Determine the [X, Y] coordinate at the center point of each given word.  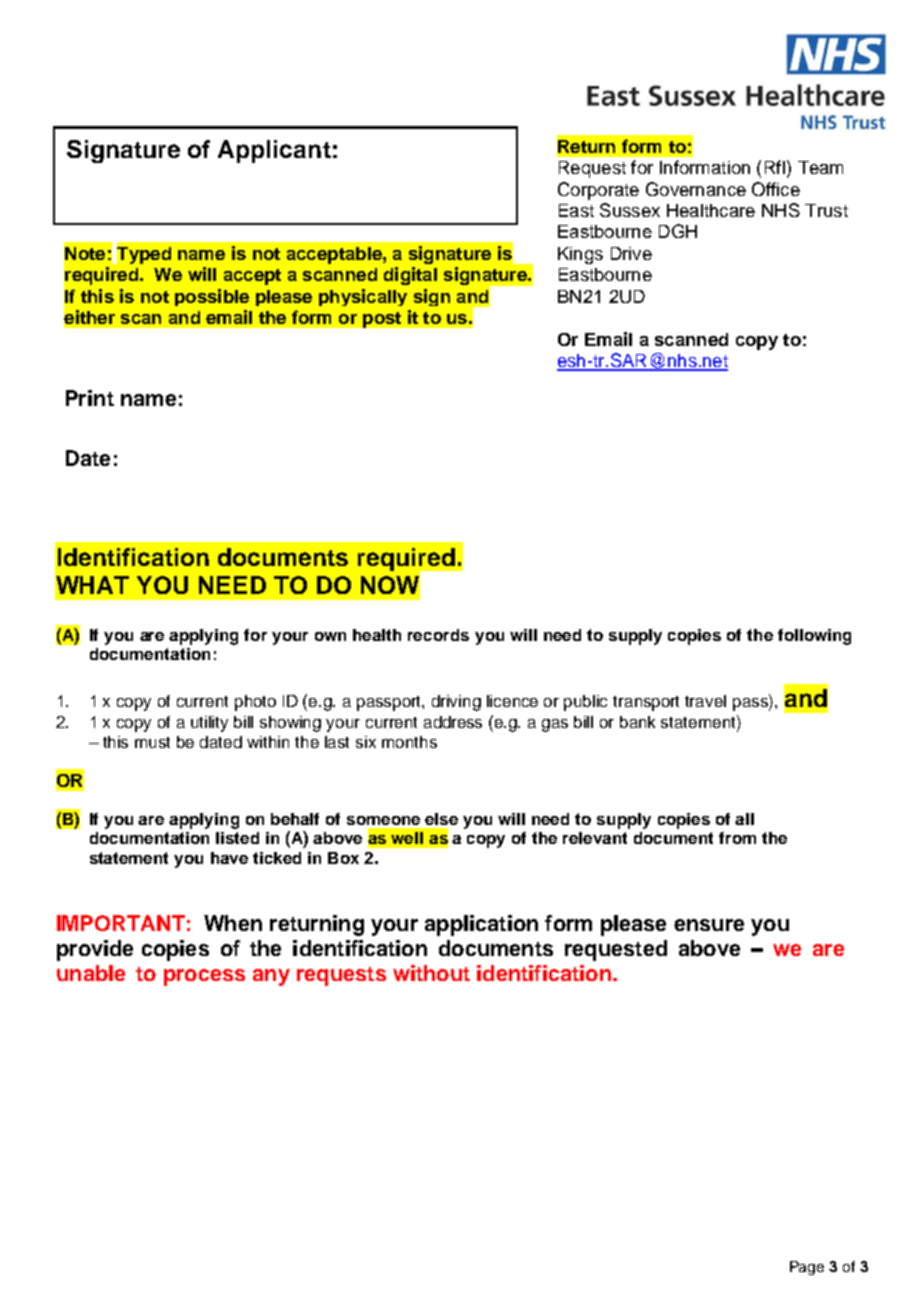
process [204, 977]
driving [456, 703]
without [431, 973]
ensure [709, 925]
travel [705, 701]
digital [410, 276]
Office [776, 189]
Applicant [274, 151]
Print [90, 398]
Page [807, 1268]
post [382, 320]
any [271, 977]
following [814, 637]
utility [209, 724]
